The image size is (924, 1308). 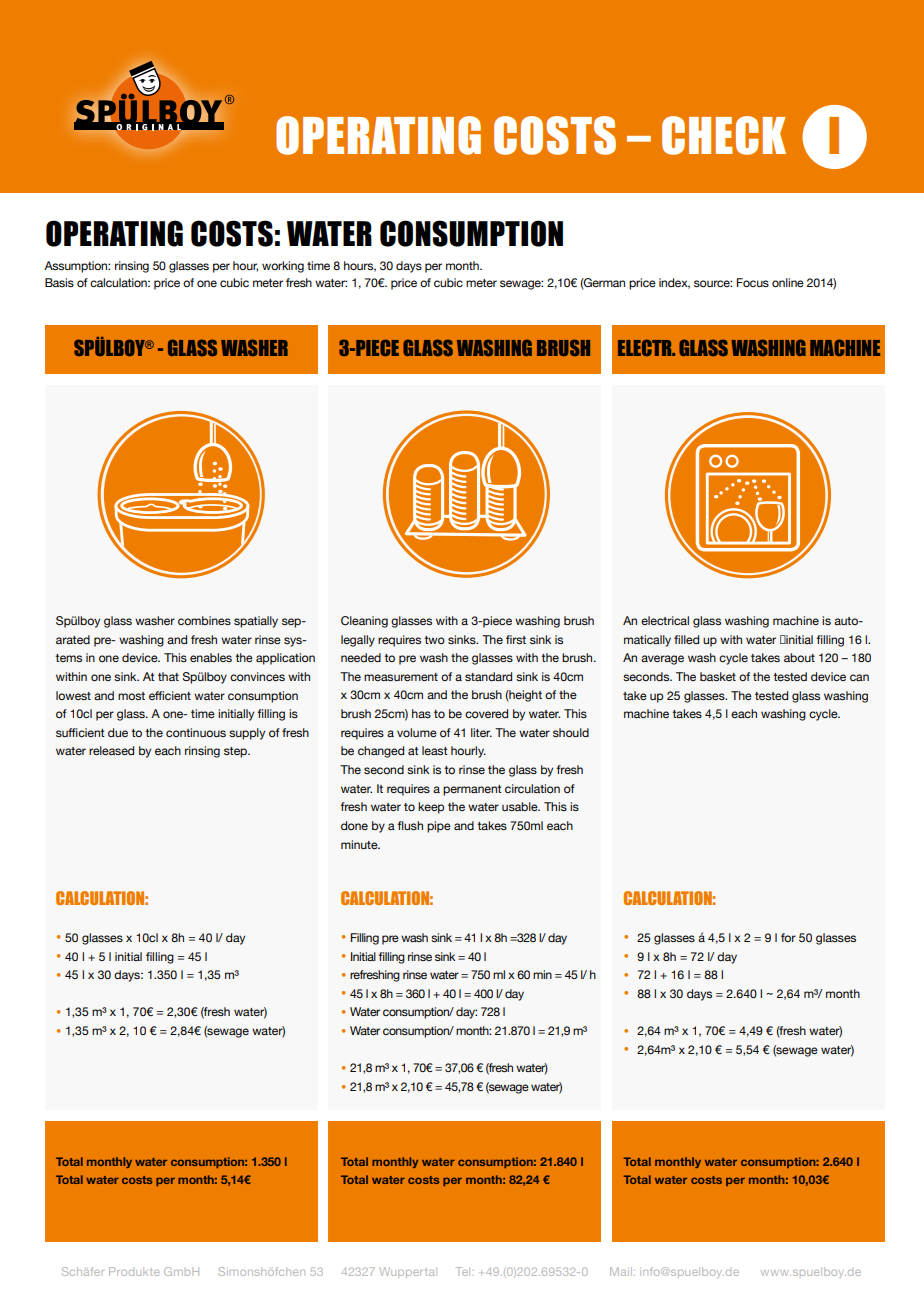 I want to click on Tel, so click(x=463, y=1271).
